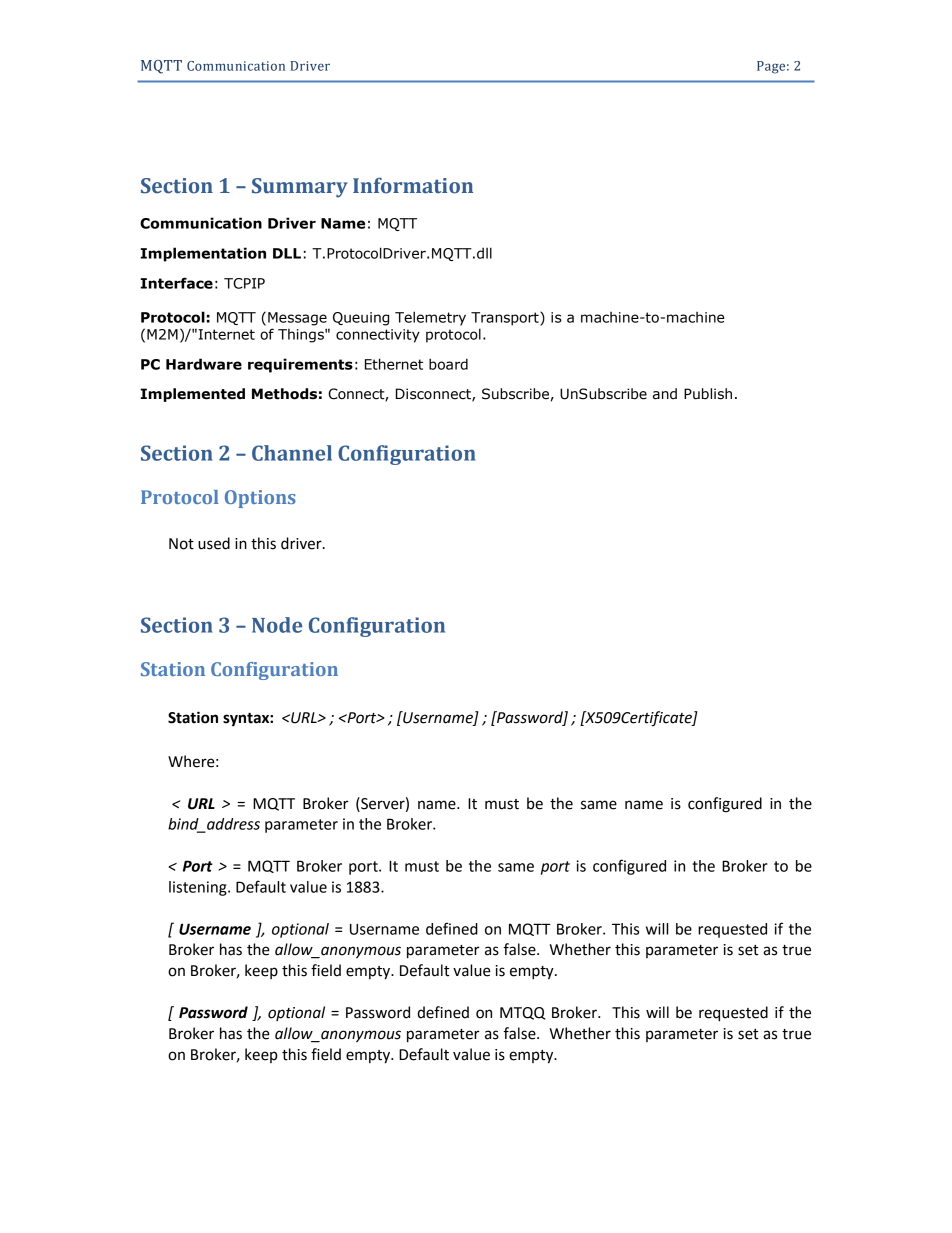  Describe the element at coordinates (277, 625) in the screenshot. I see `Node` at that location.
